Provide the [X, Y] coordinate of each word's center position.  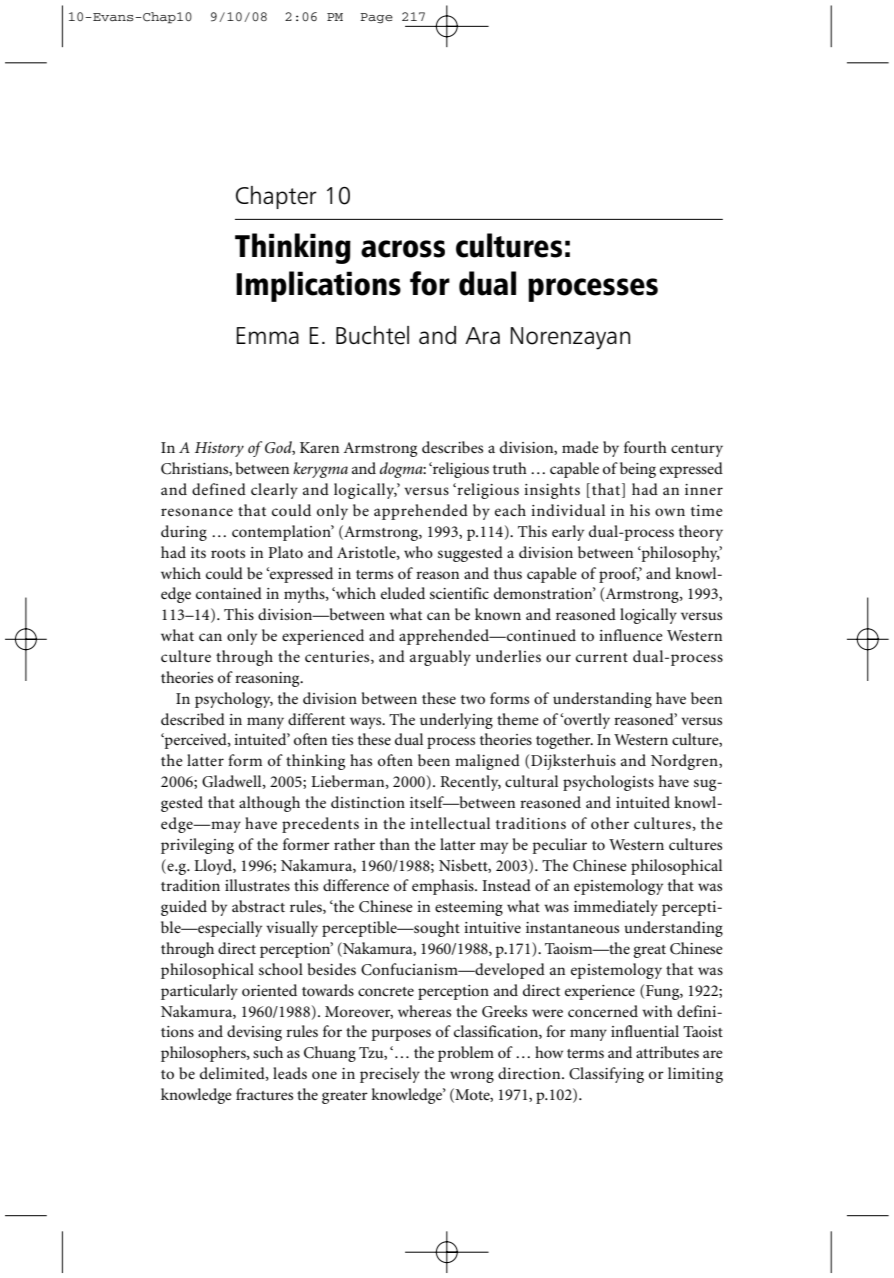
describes [452, 447]
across [403, 249]
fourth [645, 447]
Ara [482, 335]
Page [376, 18]
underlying [456, 721]
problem [466, 1054]
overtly [586, 721]
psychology [234, 700]
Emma [268, 335]
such [268, 1052]
